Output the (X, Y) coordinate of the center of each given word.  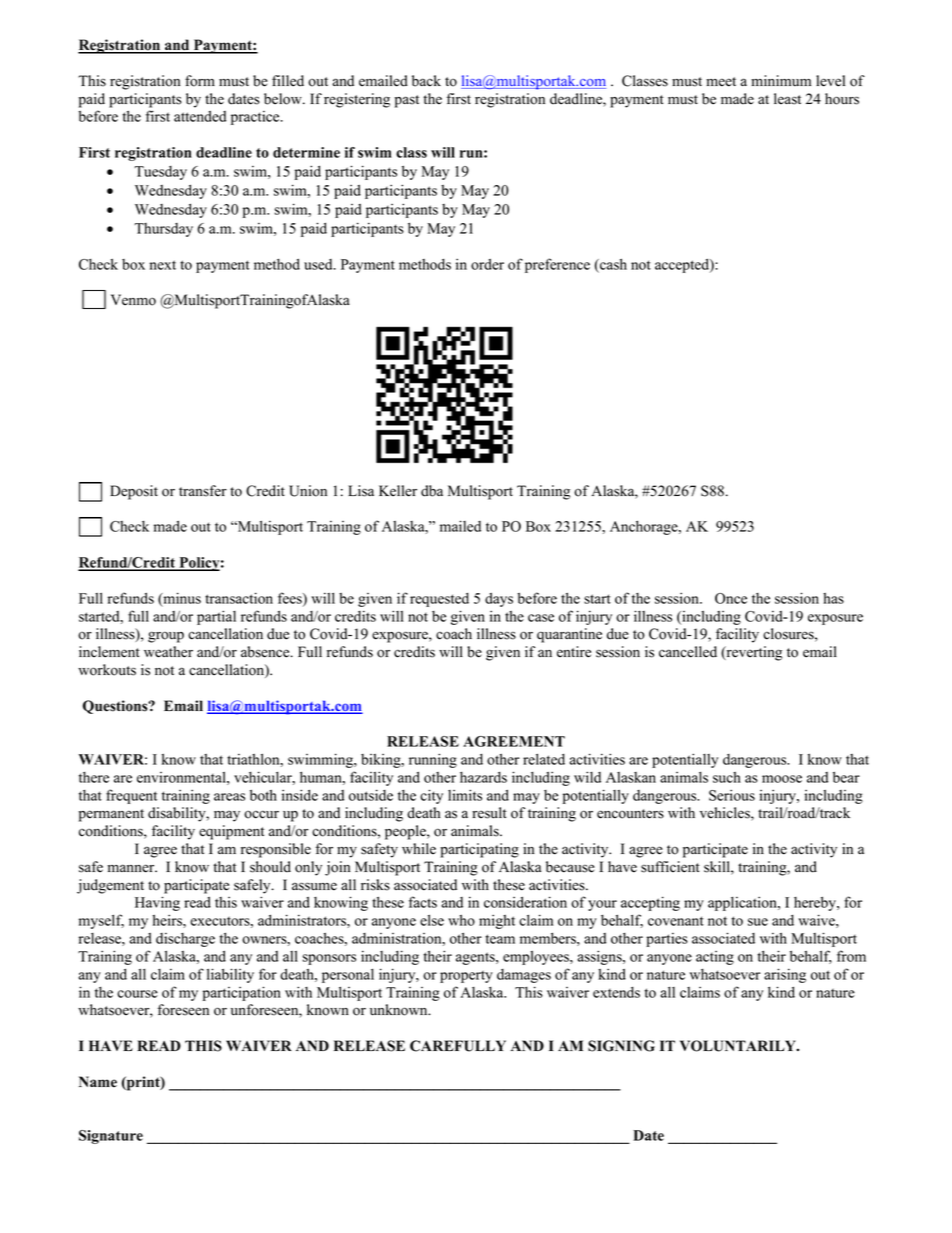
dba (432, 491)
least (787, 99)
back (426, 81)
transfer (203, 491)
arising (785, 975)
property (466, 976)
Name (98, 1082)
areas (229, 797)
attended (200, 116)
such (727, 777)
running (433, 760)
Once (731, 598)
